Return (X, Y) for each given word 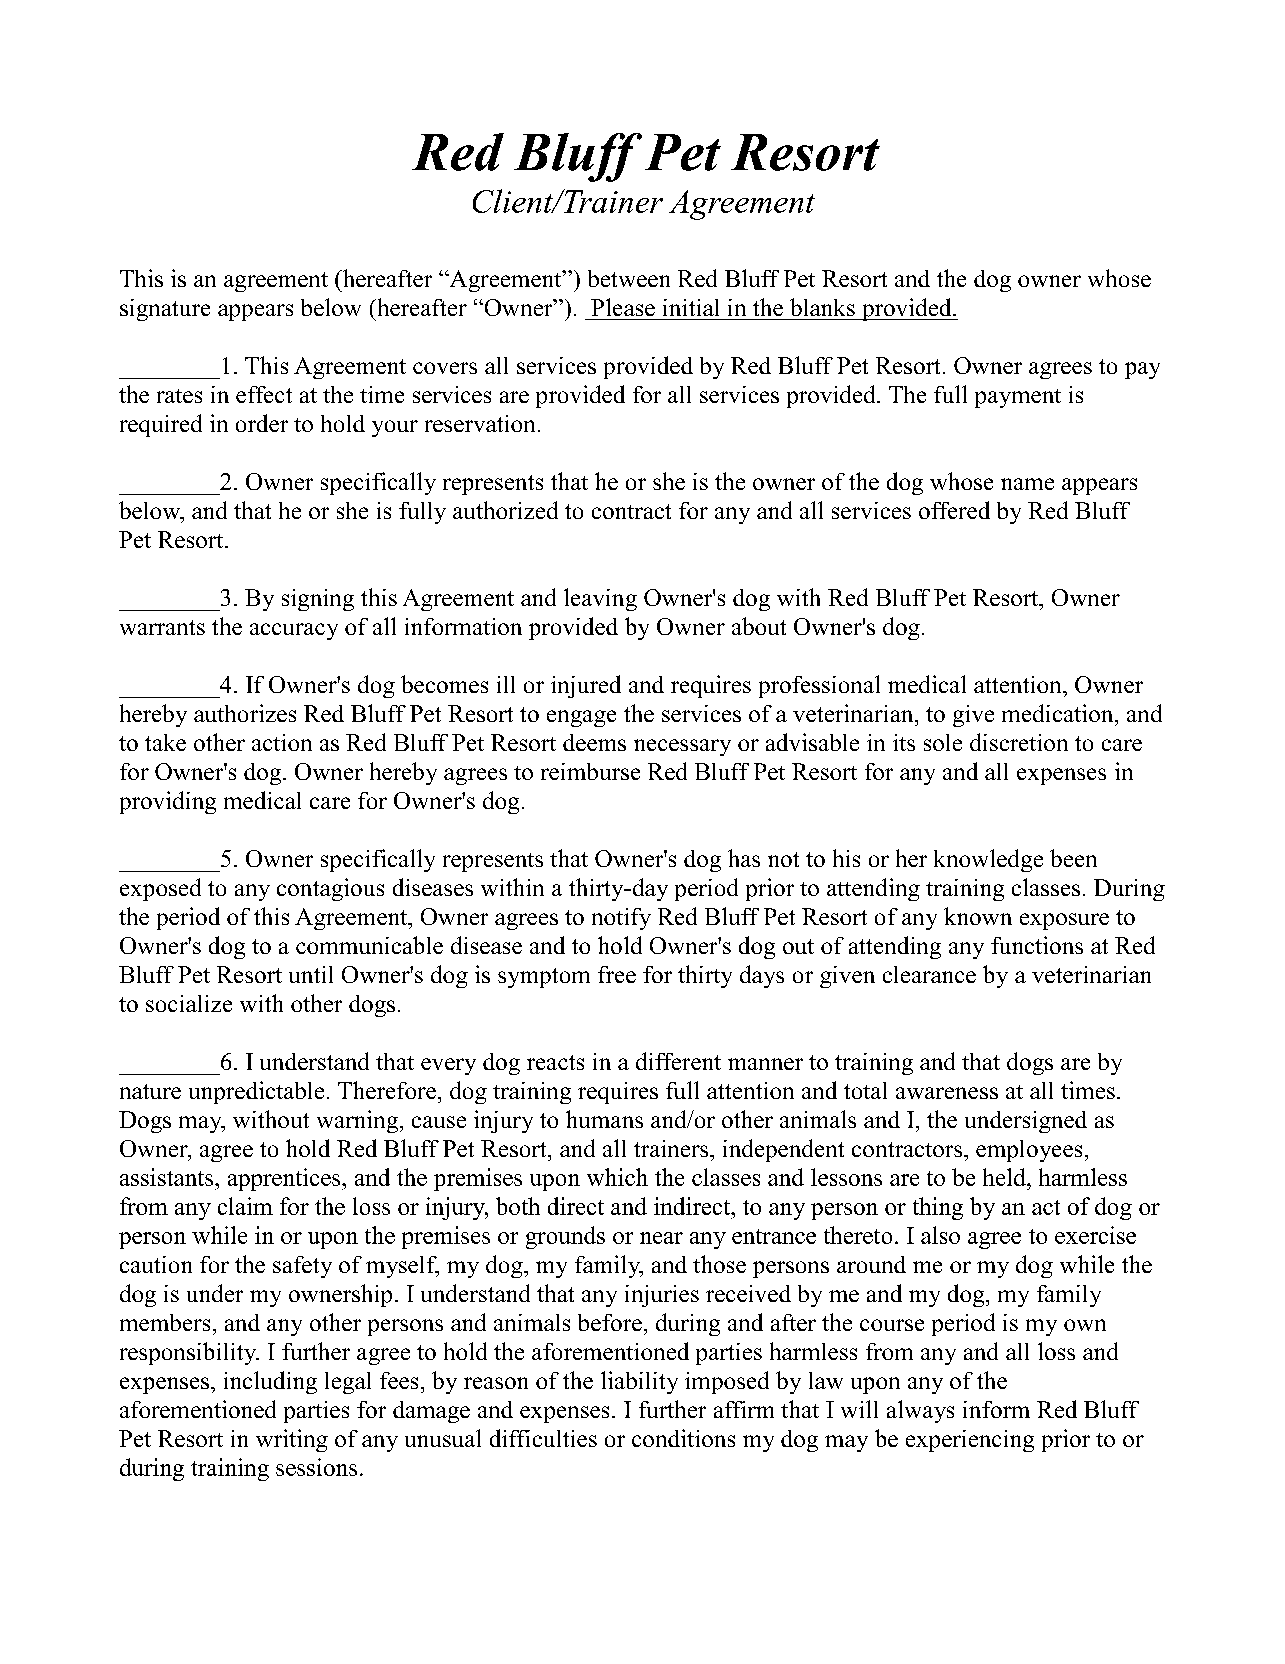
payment (1018, 398)
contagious (330, 889)
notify (621, 919)
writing (292, 1440)
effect (264, 394)
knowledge (988, 860)
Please (623, 307)
